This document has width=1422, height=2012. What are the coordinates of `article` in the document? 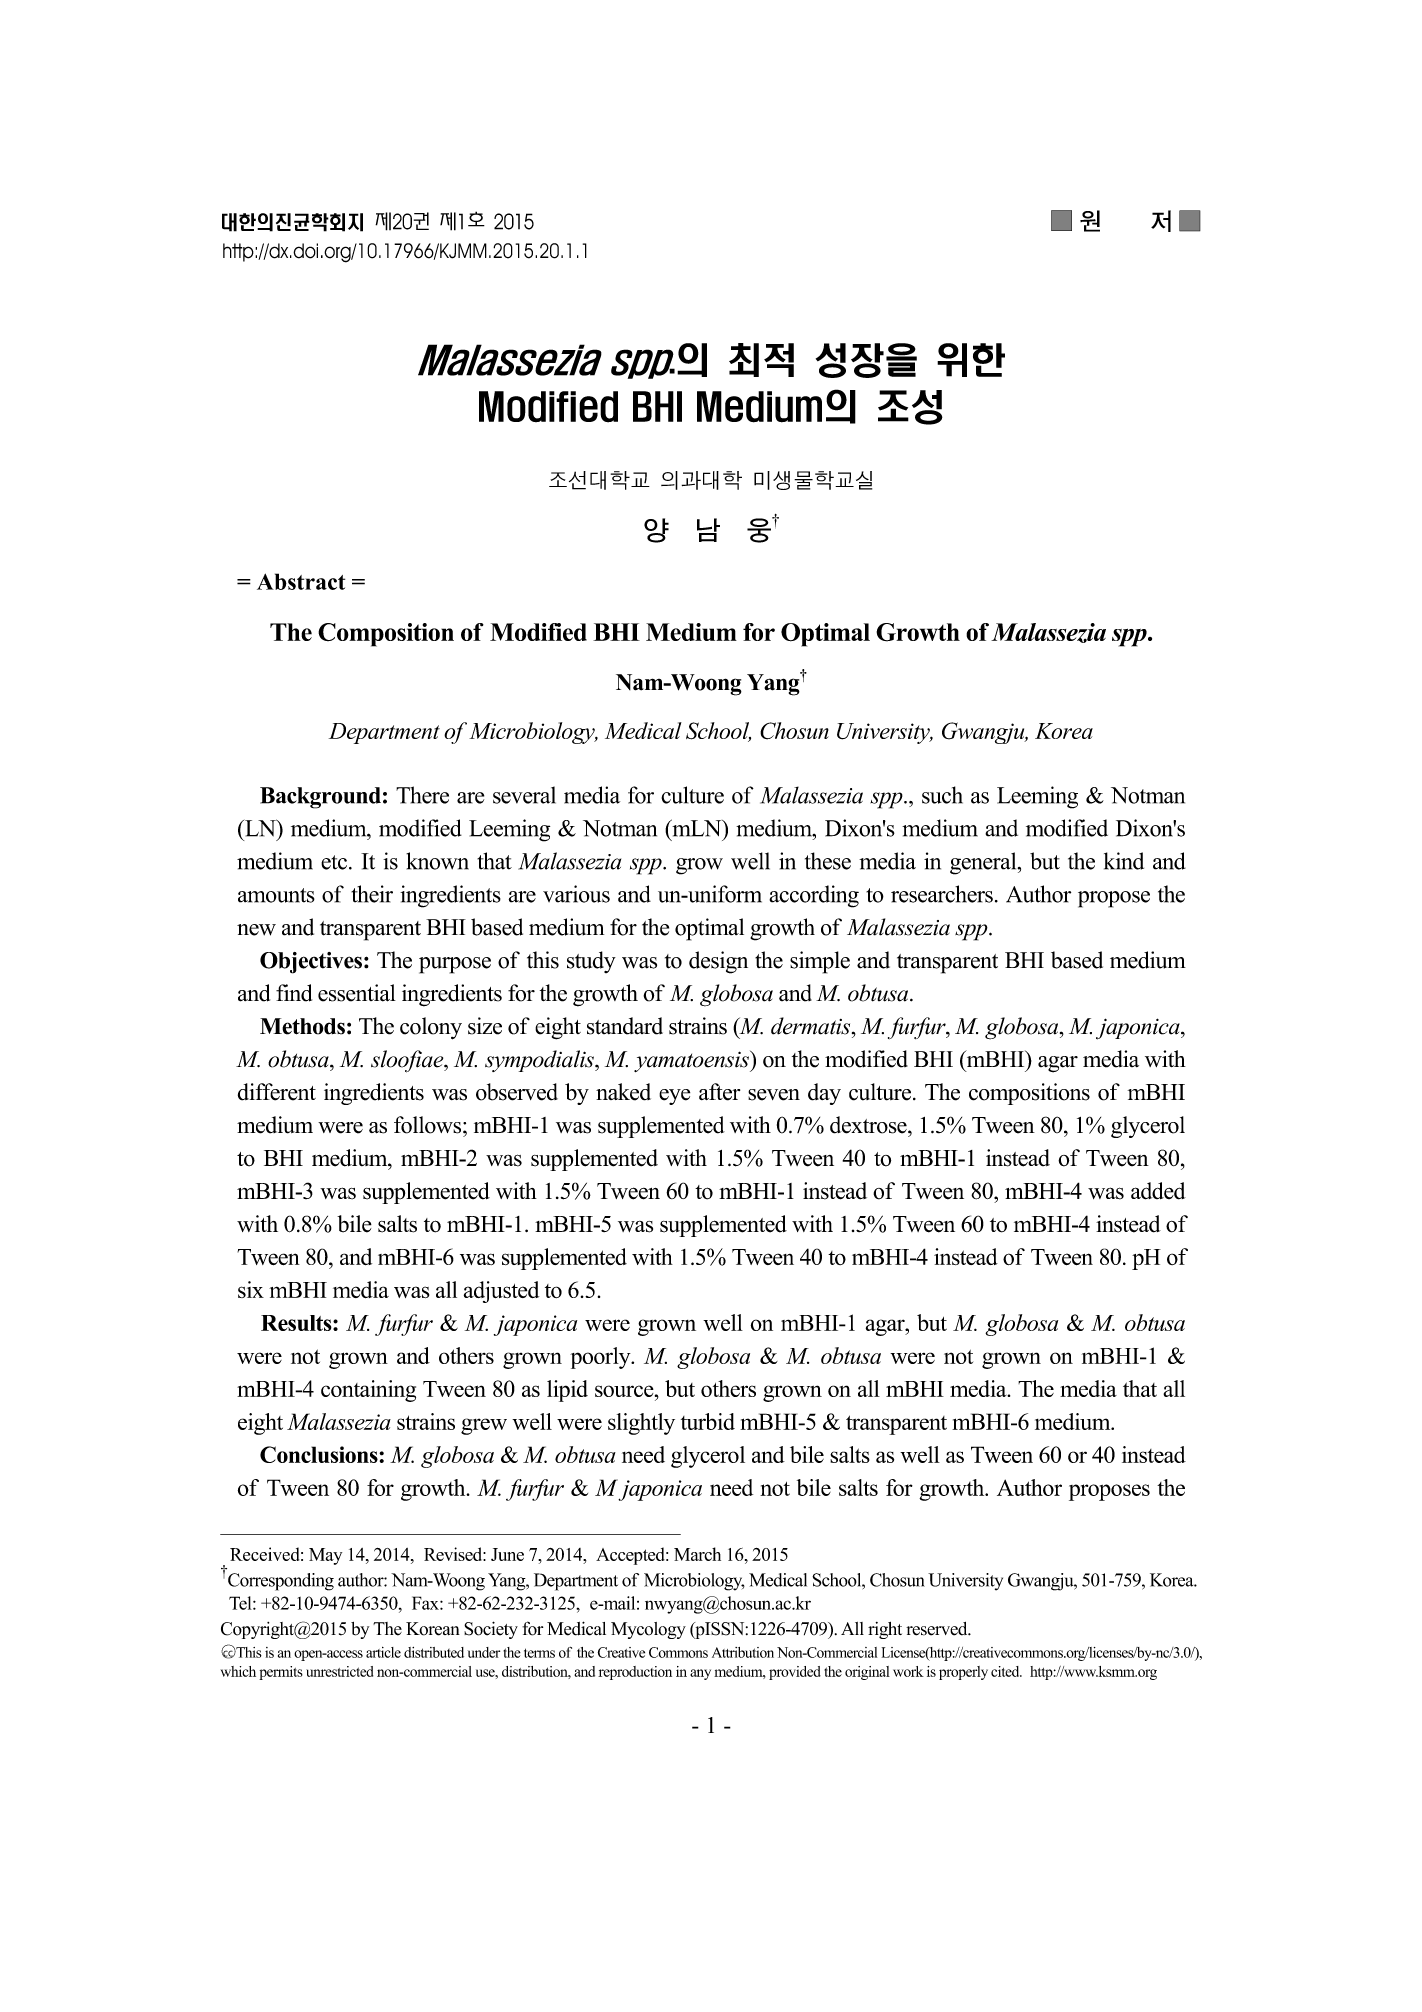 It's located at (383, 1652).
